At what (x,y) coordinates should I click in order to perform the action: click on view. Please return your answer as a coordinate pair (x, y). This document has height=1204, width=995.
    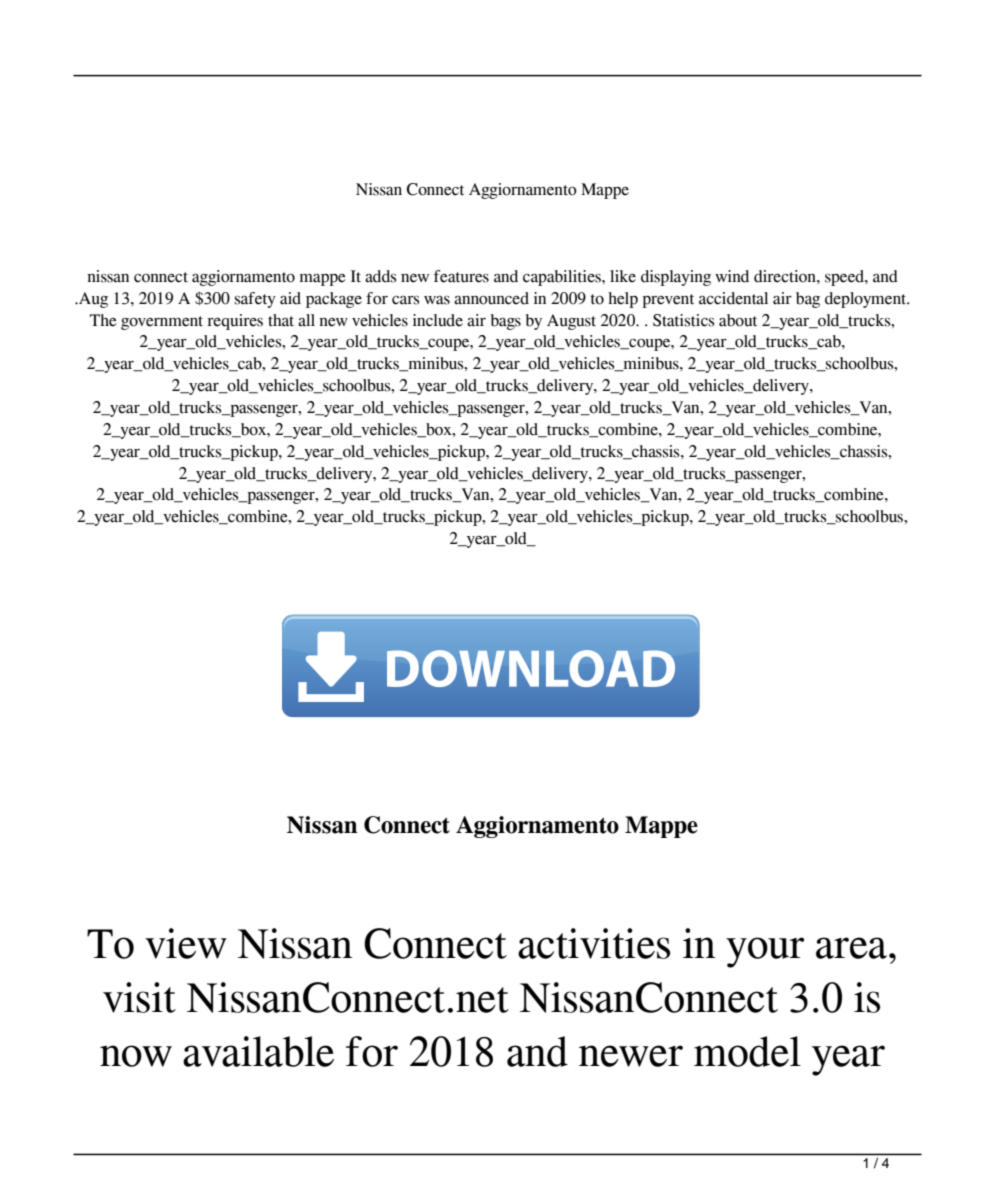
    Looking at the image, I should click on (186, 943).
